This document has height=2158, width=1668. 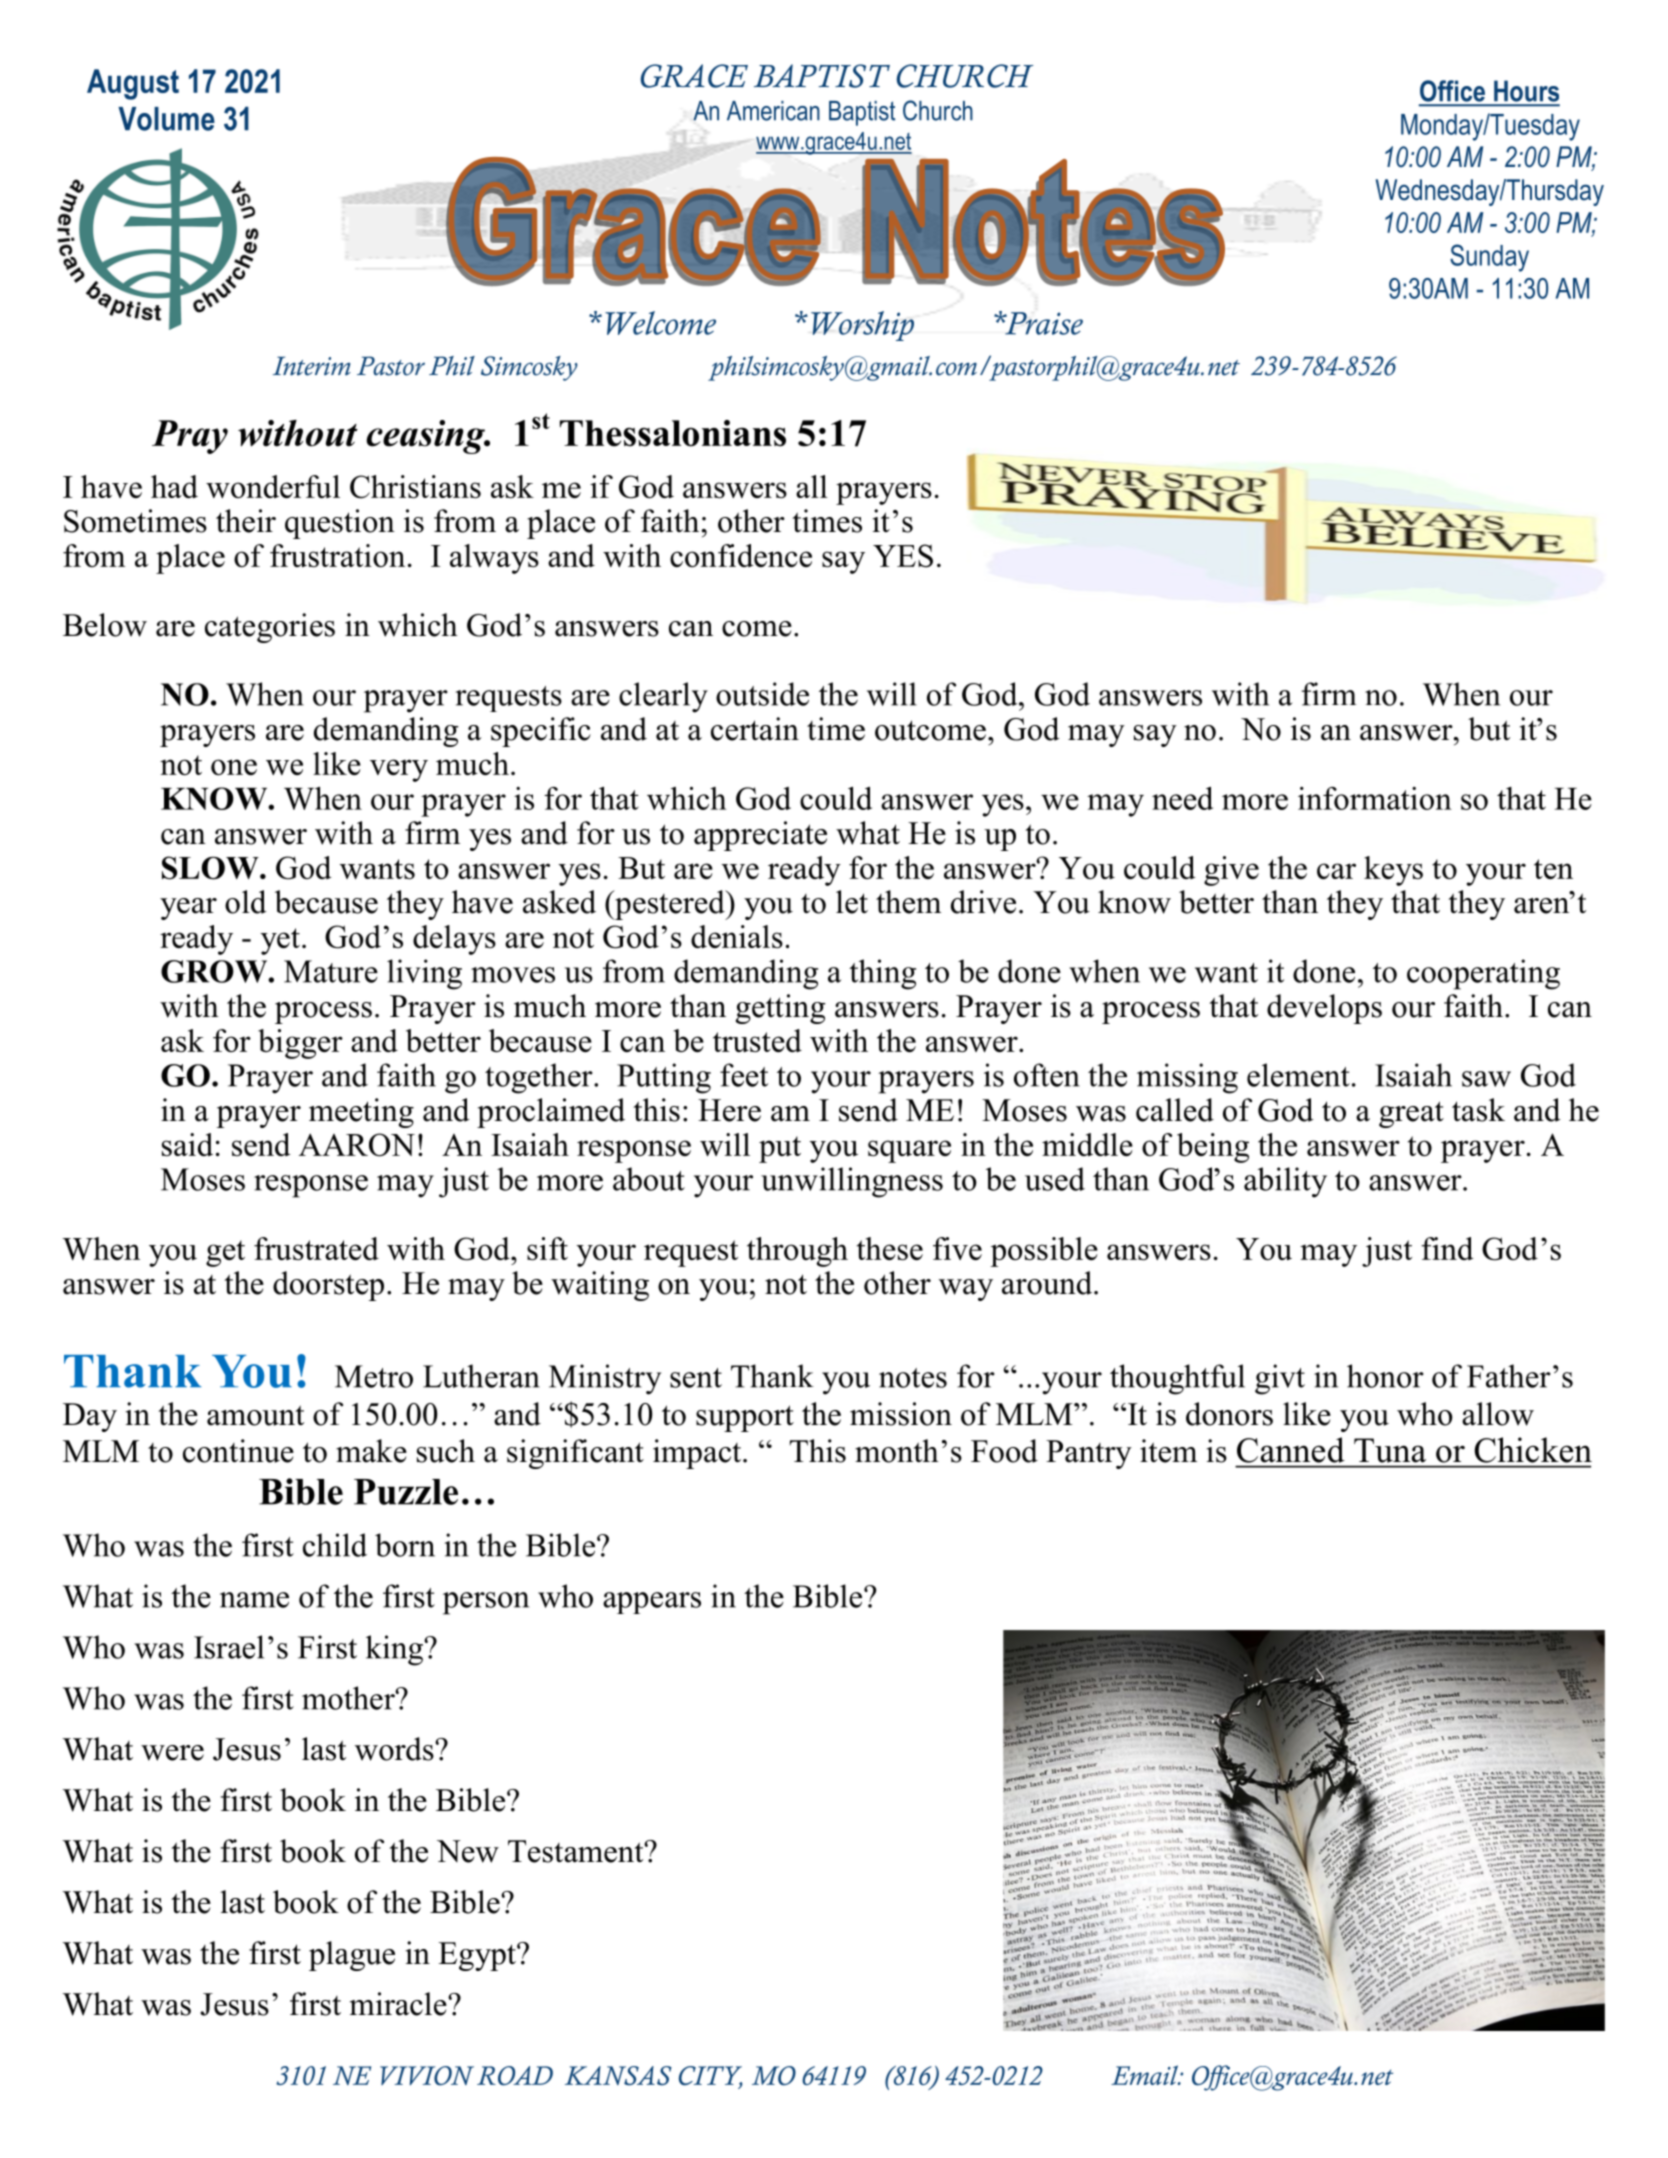 I want to click on through, so click(x=797, y=1252).
